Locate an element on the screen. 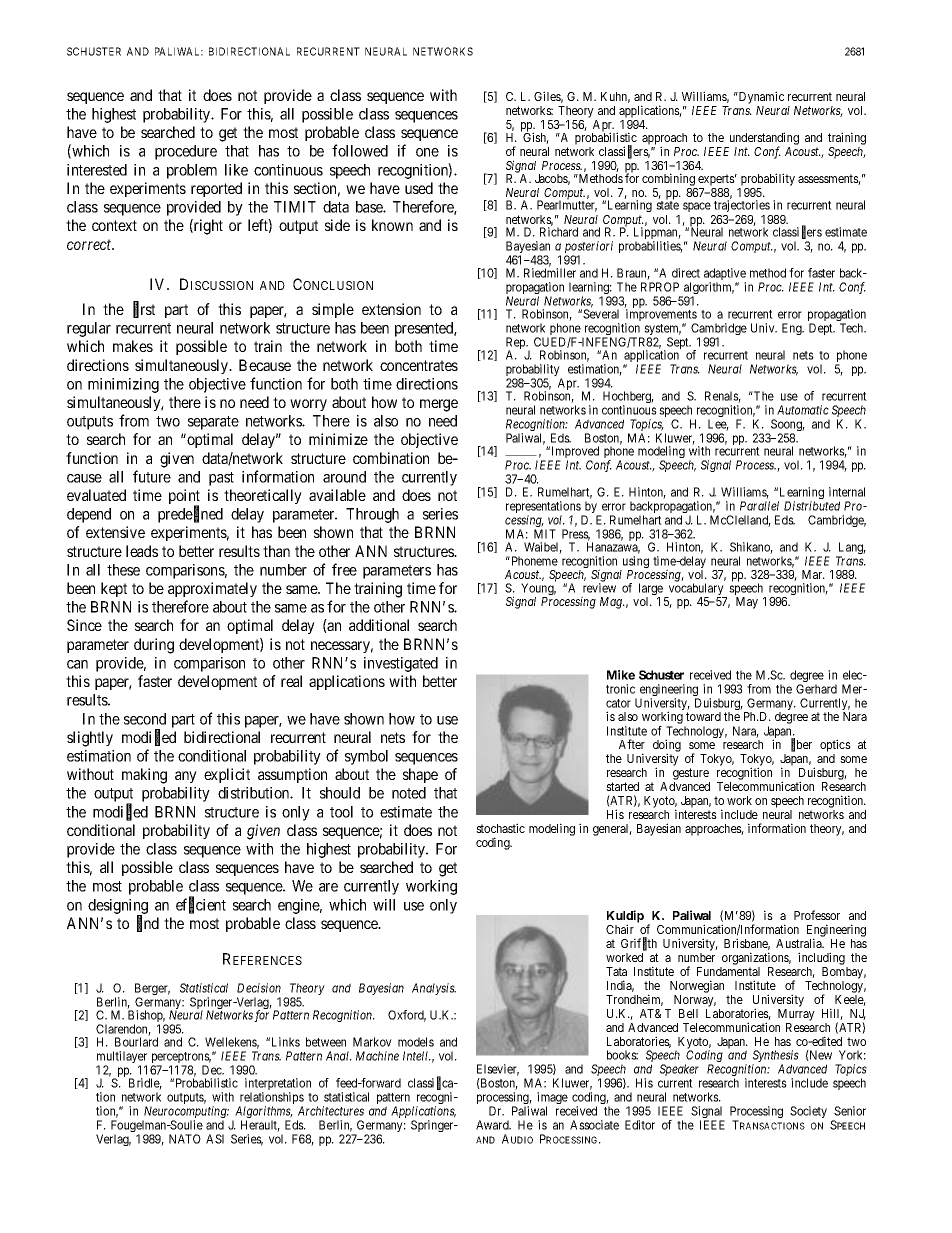 The image size is (952, 1233). find is located at coordinates (148, 924).
